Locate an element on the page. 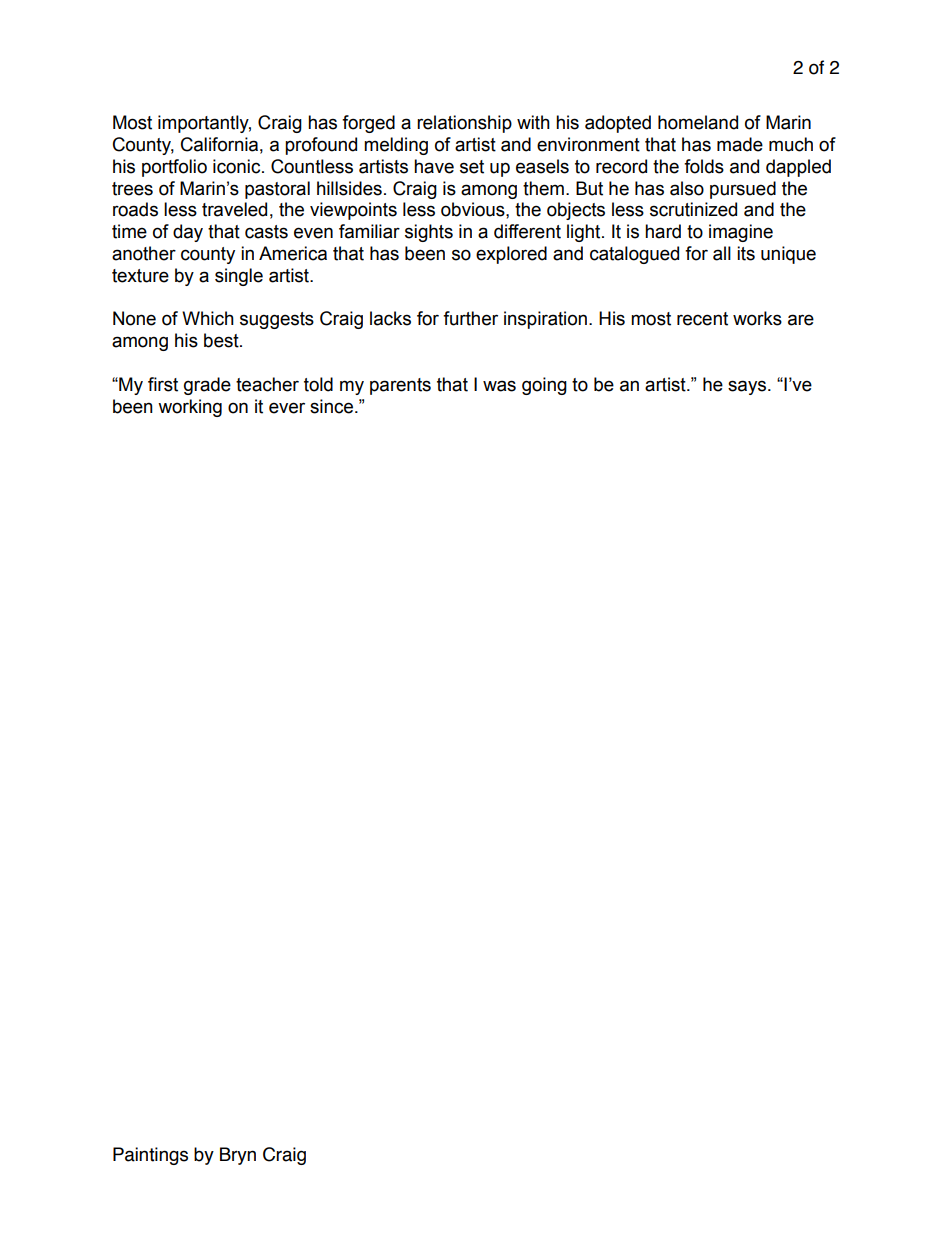 Image resolution: width=952 pixels, height=1233 pixels. since is located at coordinates (331, 406).
